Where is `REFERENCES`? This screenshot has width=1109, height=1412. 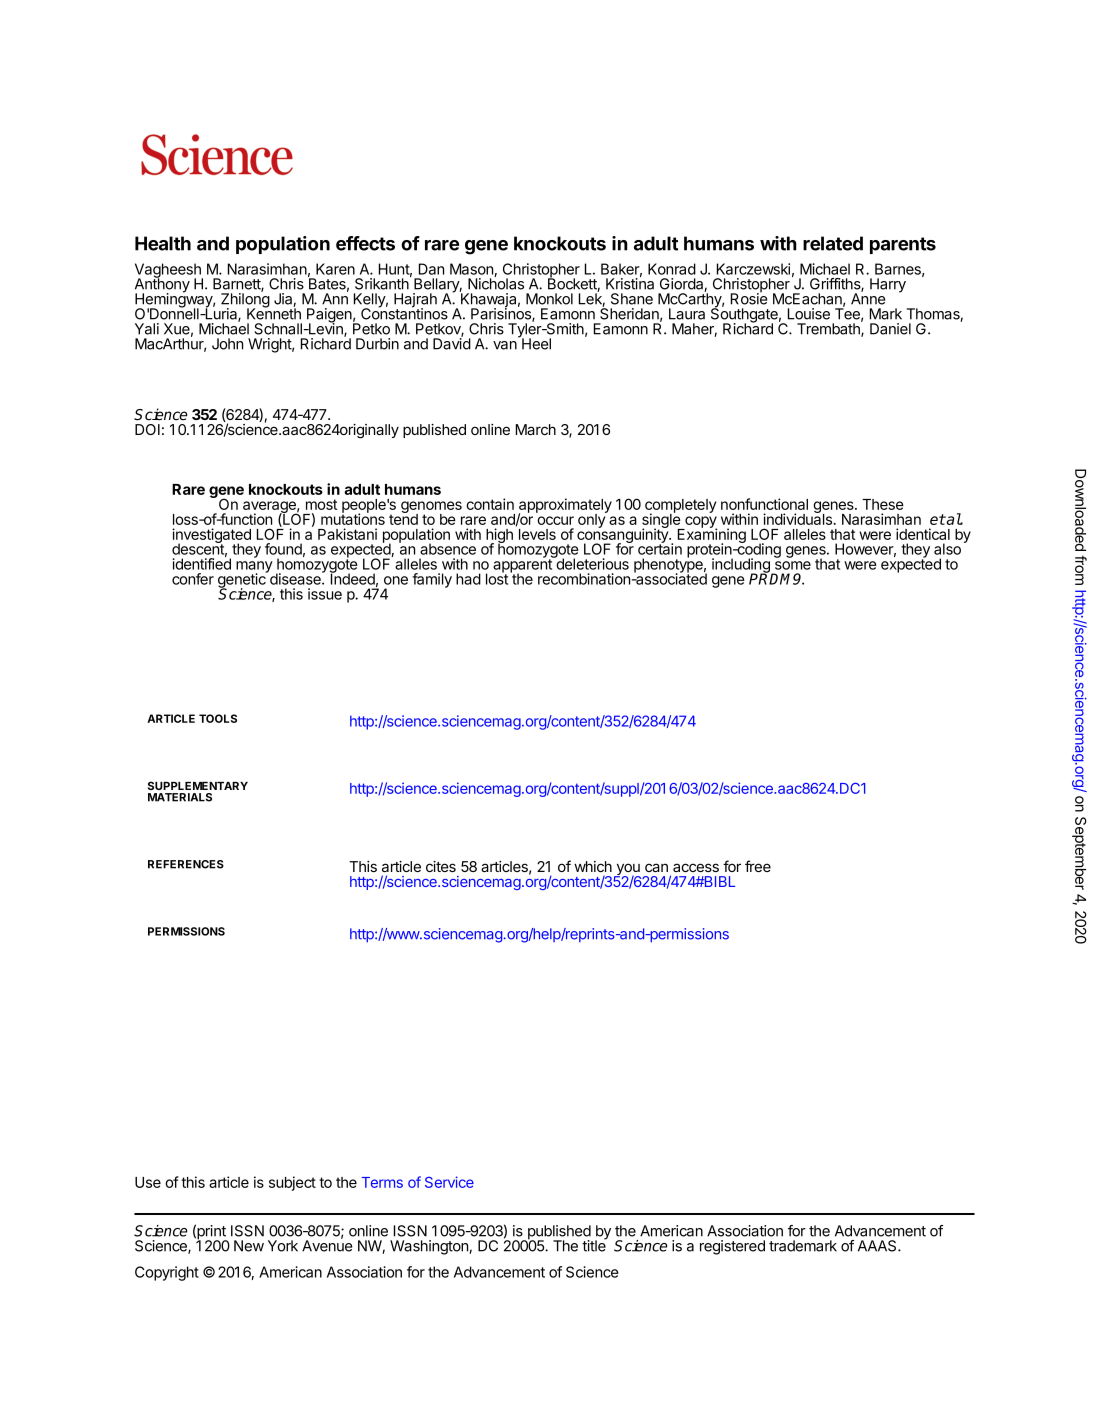
REFERENCES is located at coordinates (186, 864).
